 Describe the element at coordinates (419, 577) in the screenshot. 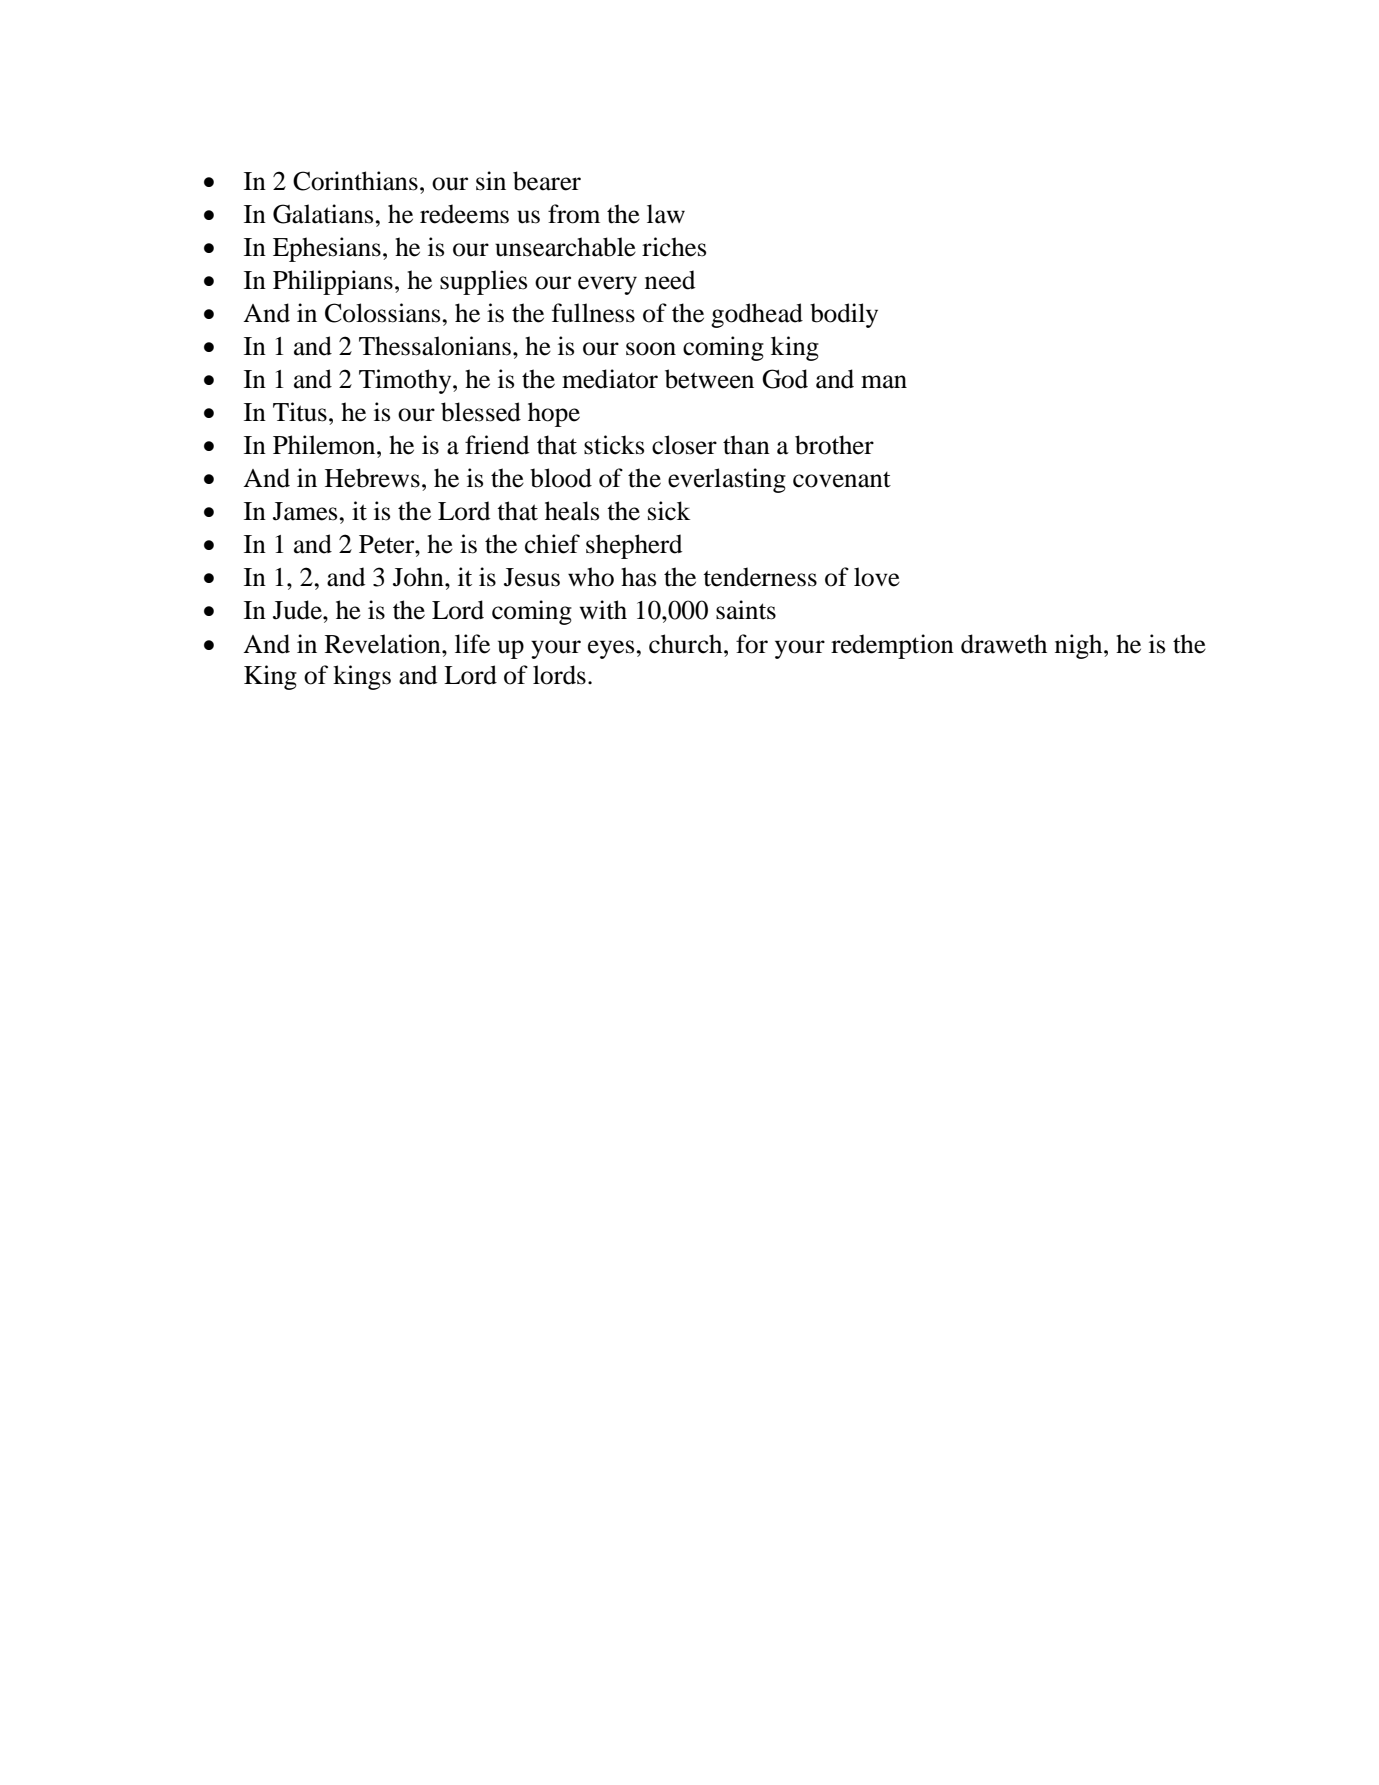

I see `John` at that location.
